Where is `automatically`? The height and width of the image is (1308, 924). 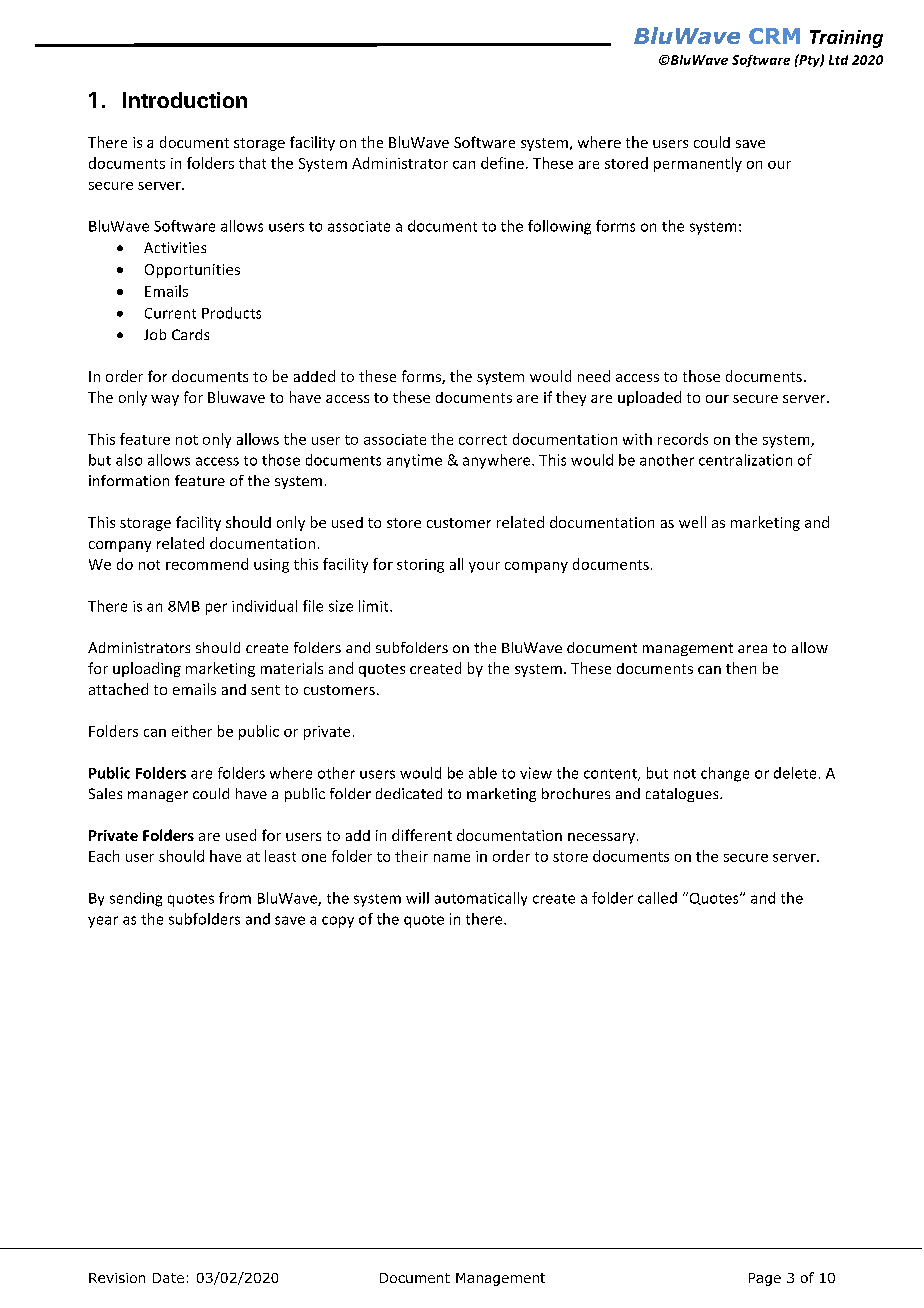
automatically is located at coordinates (481, 899).
